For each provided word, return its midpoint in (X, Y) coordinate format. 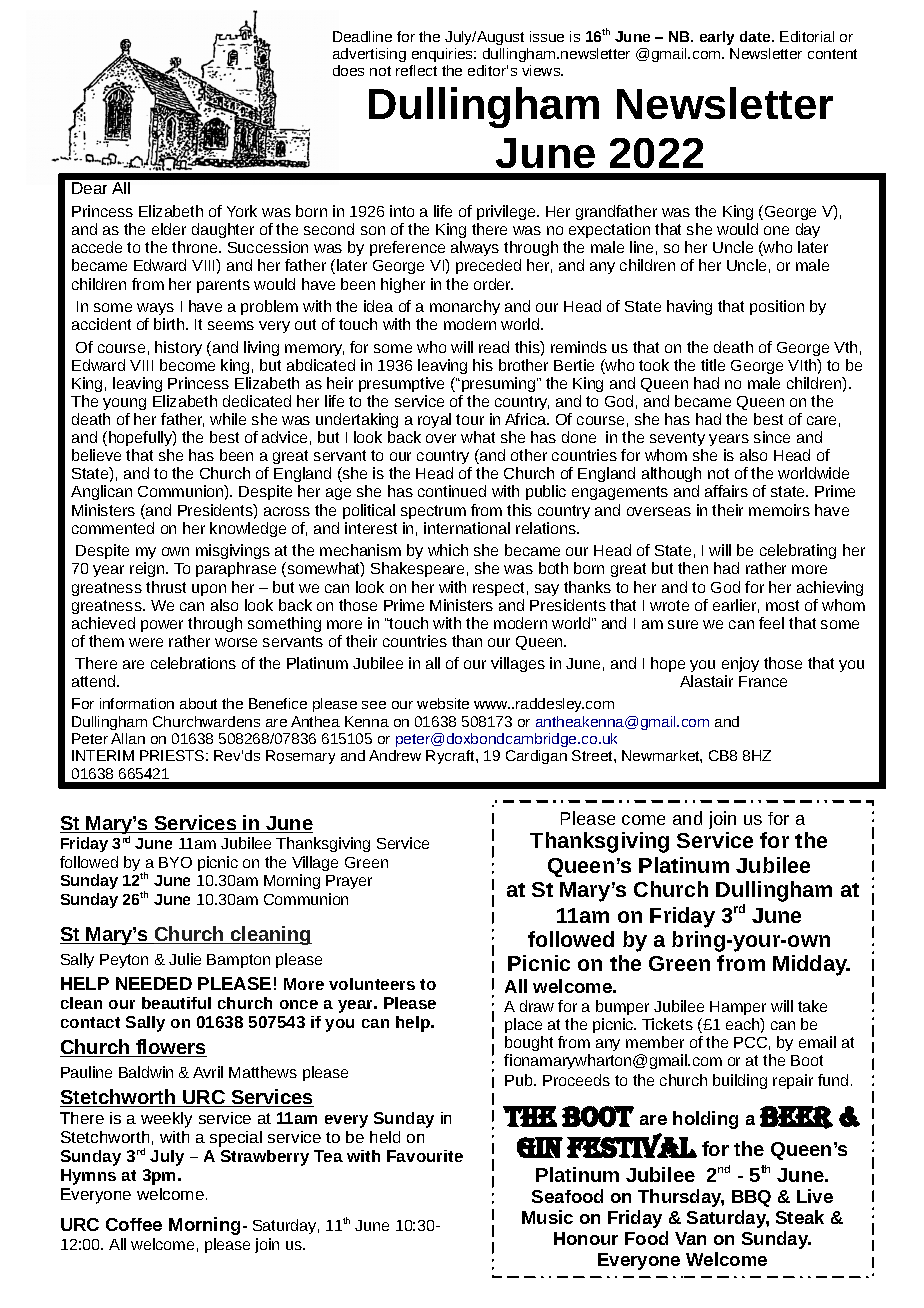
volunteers (372, 984)
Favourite (425, 1156)
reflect (416, 70)
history (178, 348)
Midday (811, 965)
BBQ (751, 1198)
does (348, 70)
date (756, 36)
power (162, 626)
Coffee (134, 1224)
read (494, 347)
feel (771, 623)
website (443, 703)
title (713, 365)
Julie (185, 959)
